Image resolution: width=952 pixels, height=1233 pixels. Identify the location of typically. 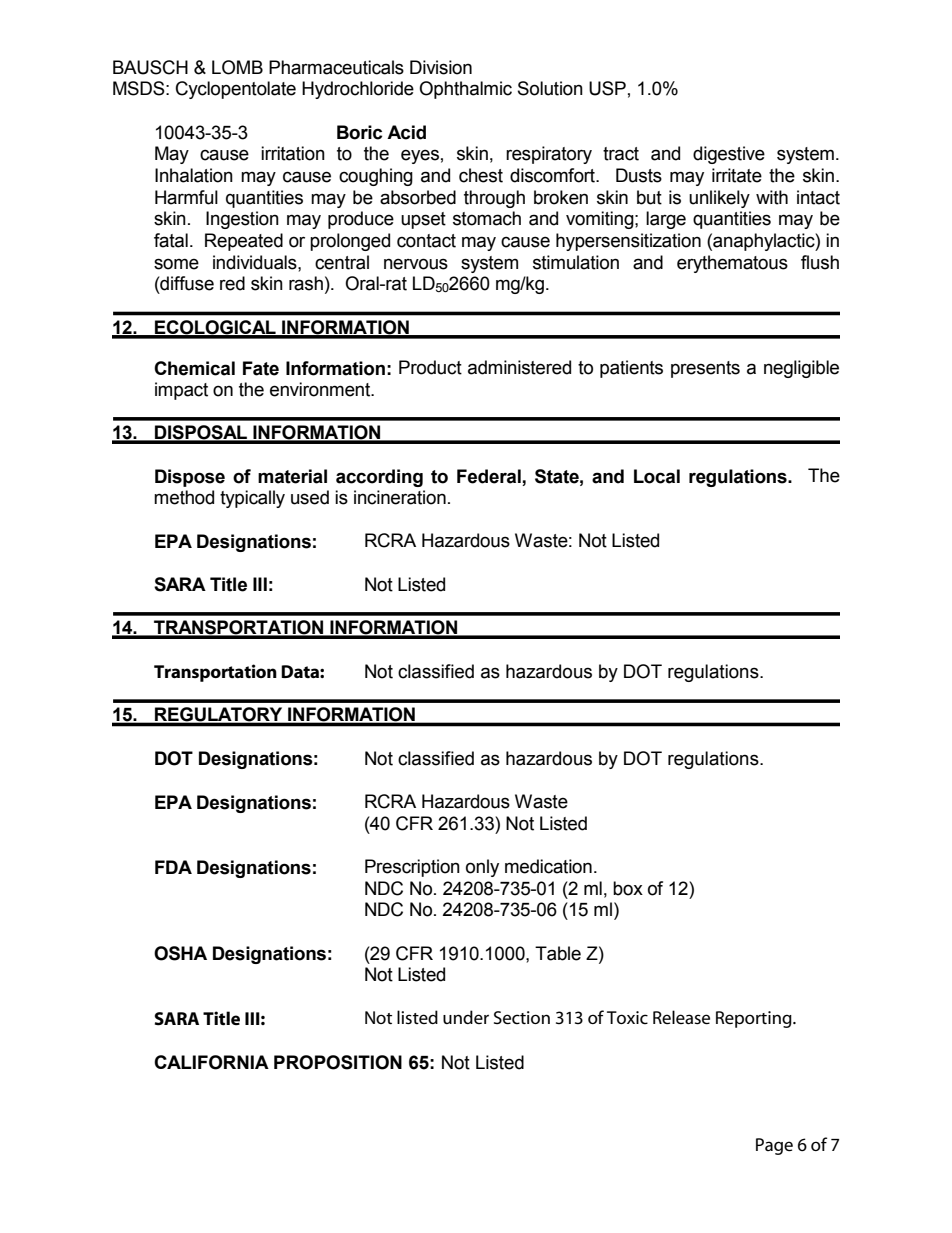
(252, 499).
